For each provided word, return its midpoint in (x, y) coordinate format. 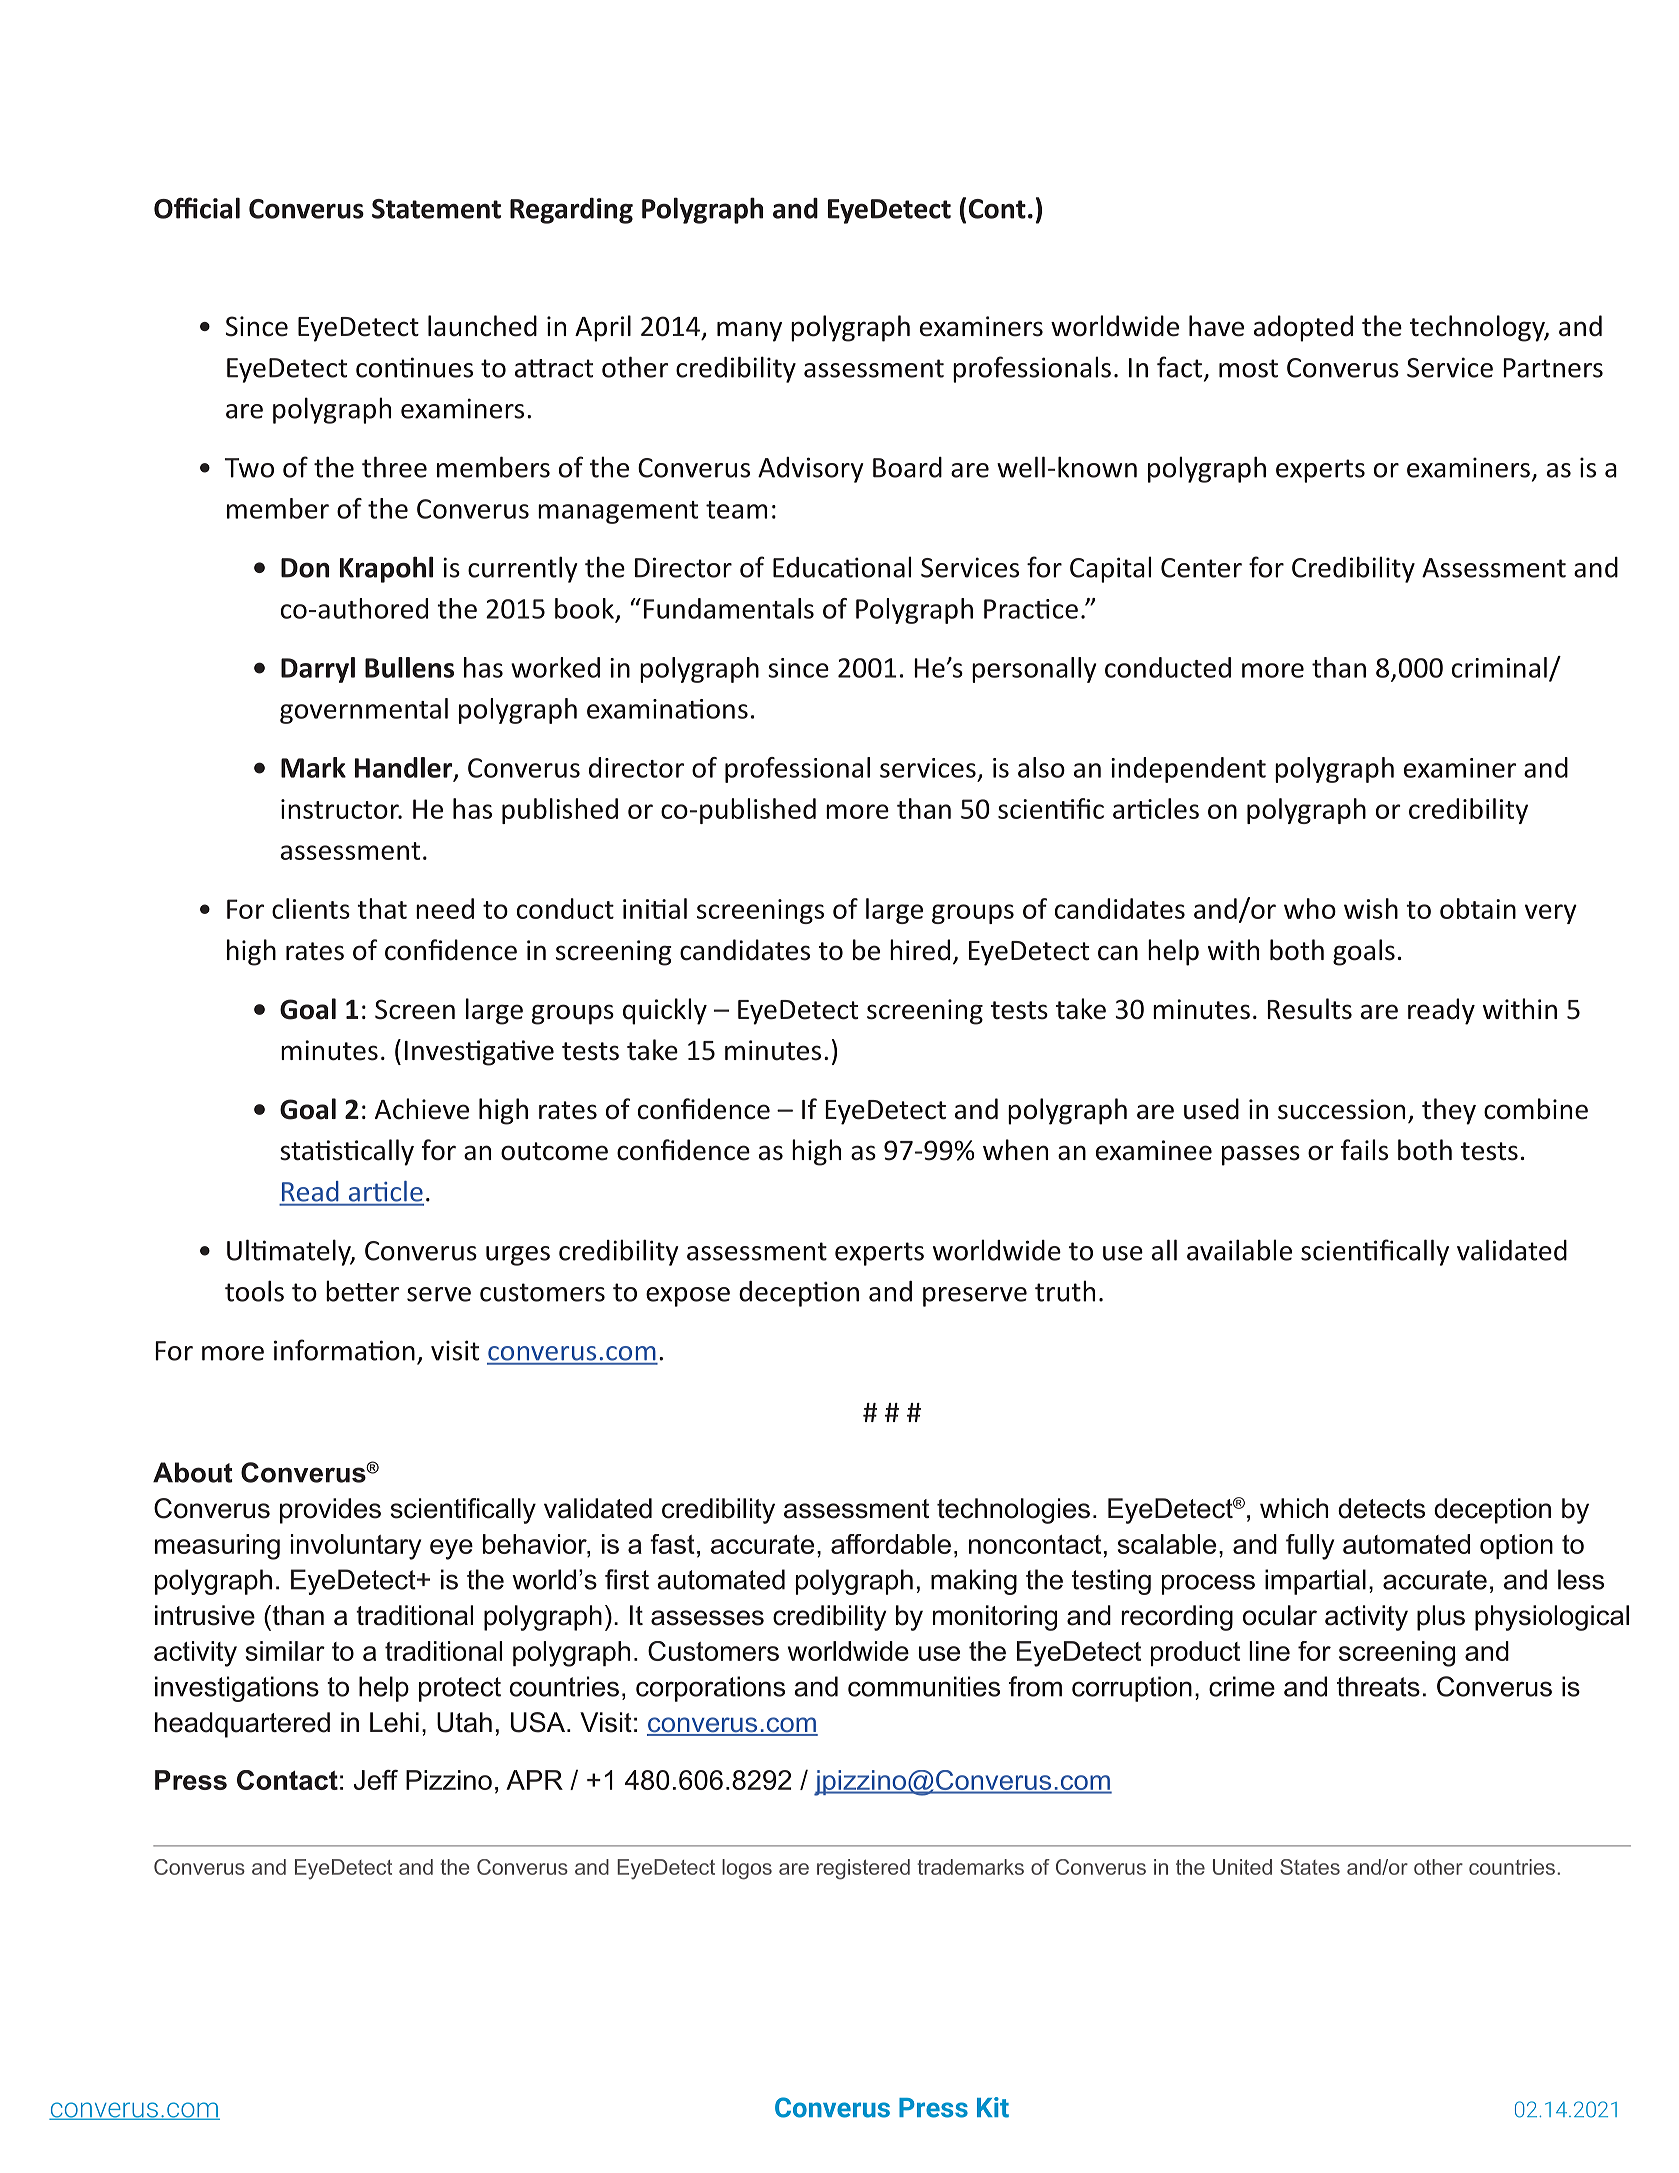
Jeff (376, 1780)
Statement (436, 209)
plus (1441, 1618)
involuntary (356, 1547)
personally (1034, 670)
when (1015, 1150)
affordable (891, 1544)
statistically (347, 1152)
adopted (1303, 328)
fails (1364, 1150)
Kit (993, 2107)
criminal (1499, 667)
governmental (364, 711)
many (749, 331)
